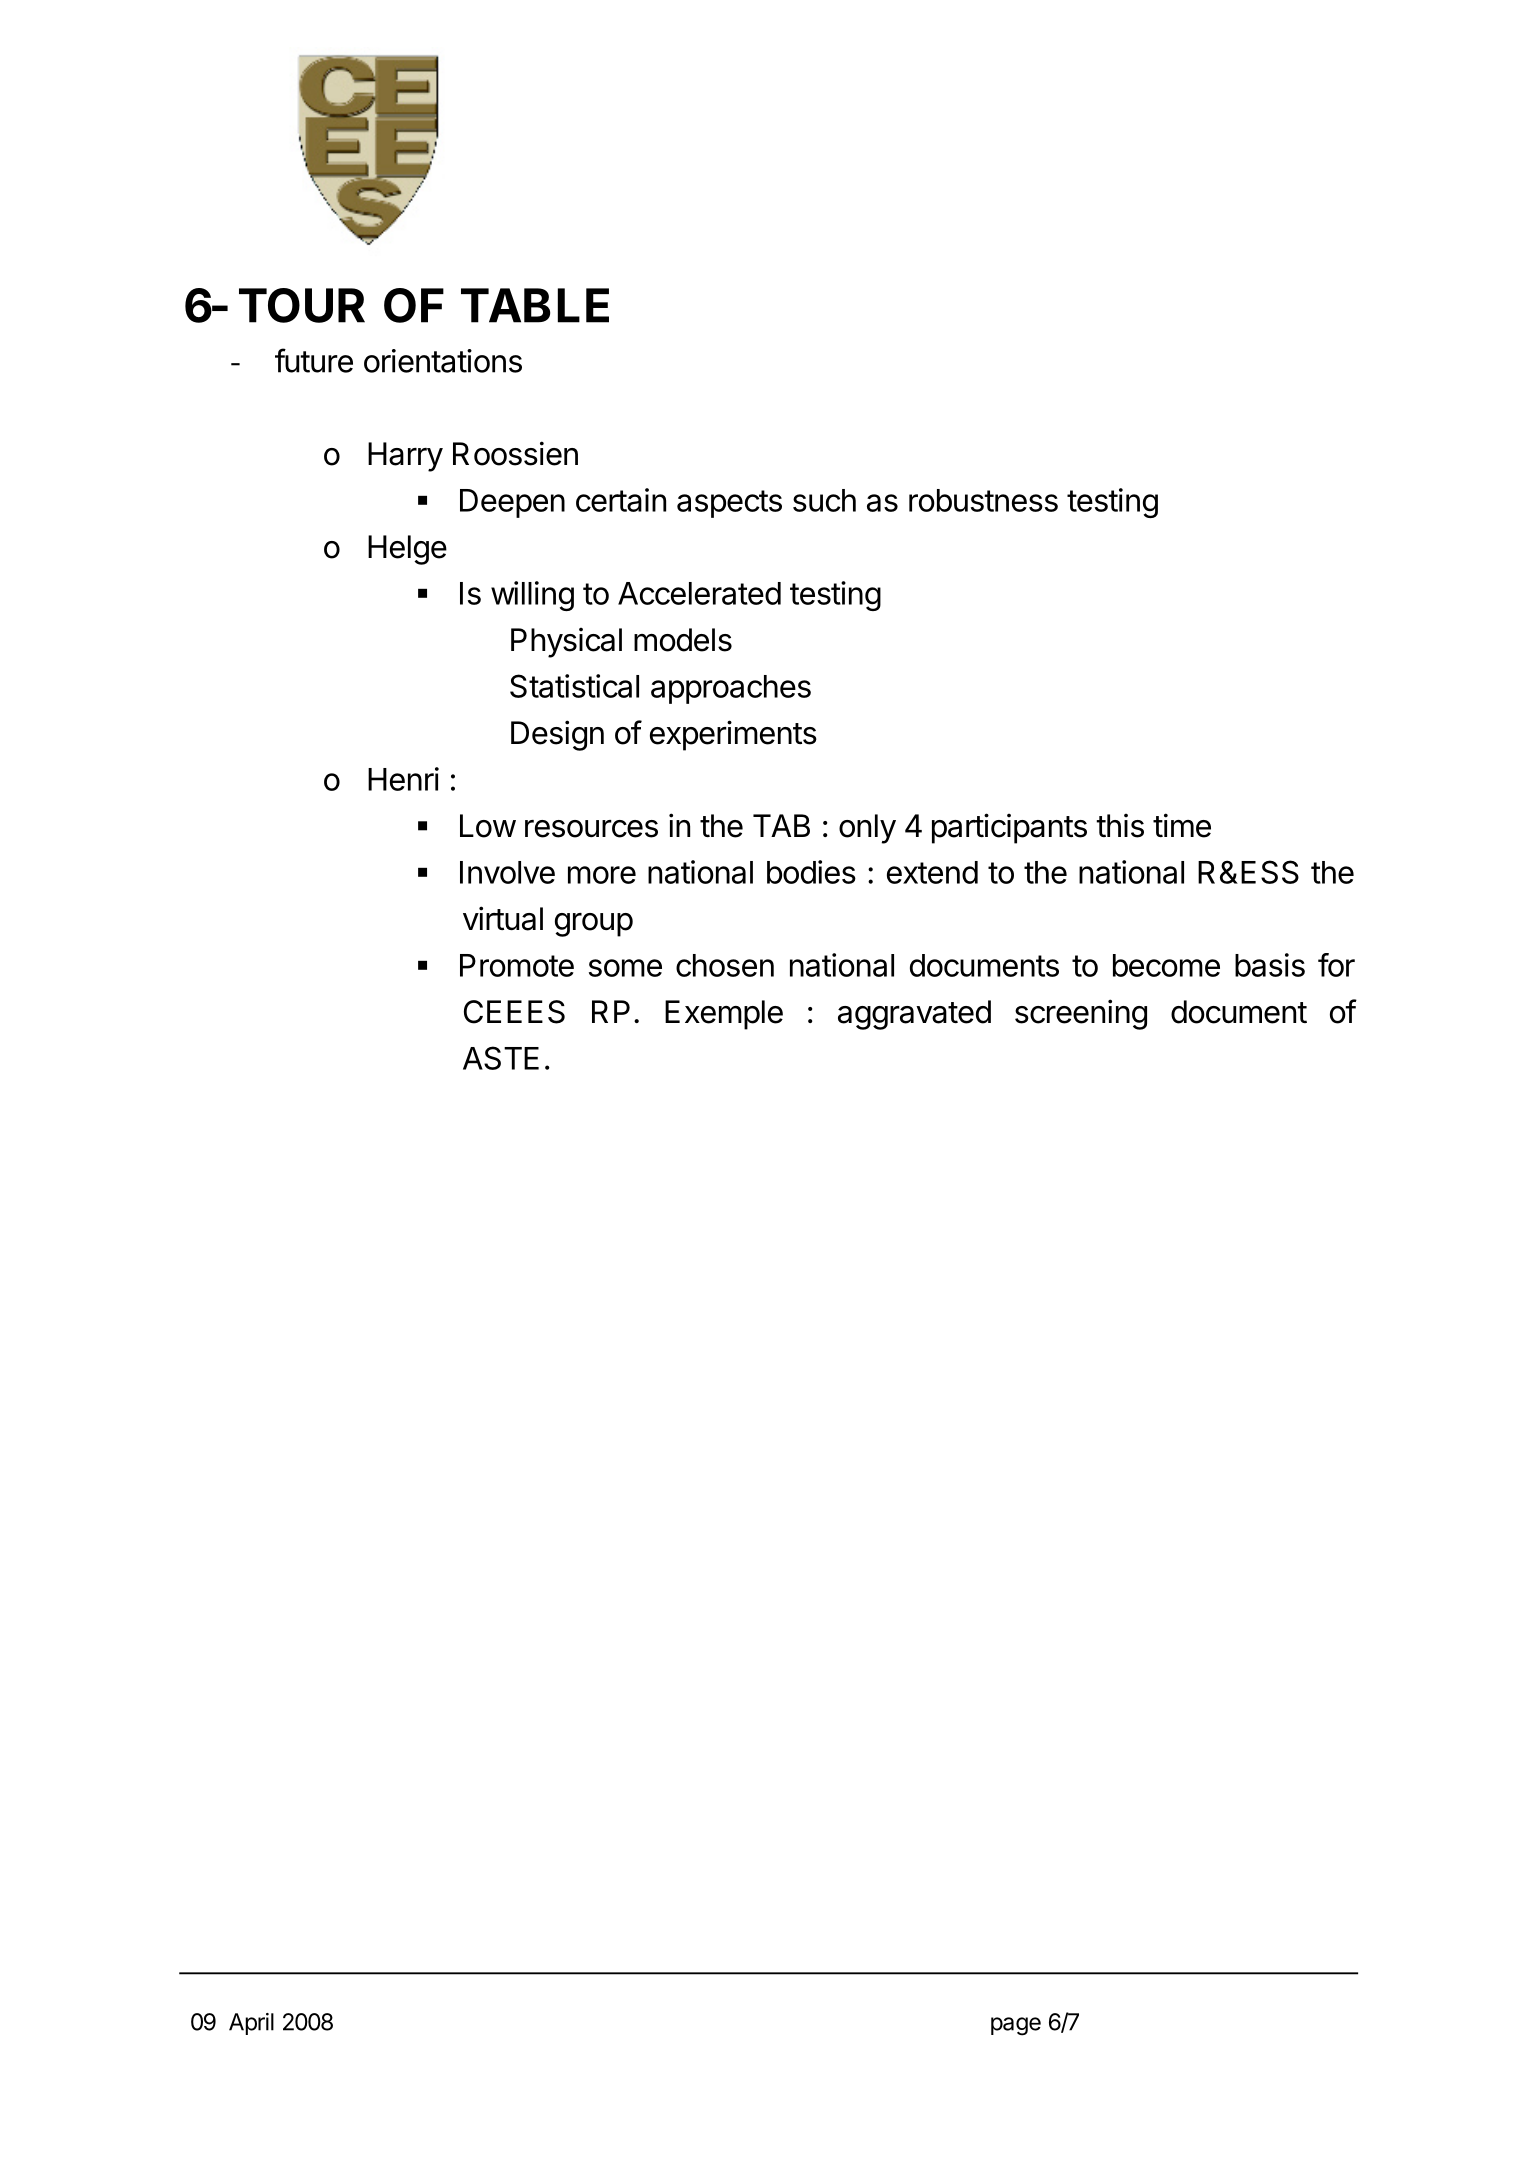 The width and height of the page is (1537, 2175). I want to click on orientations, so click(443, 361).
